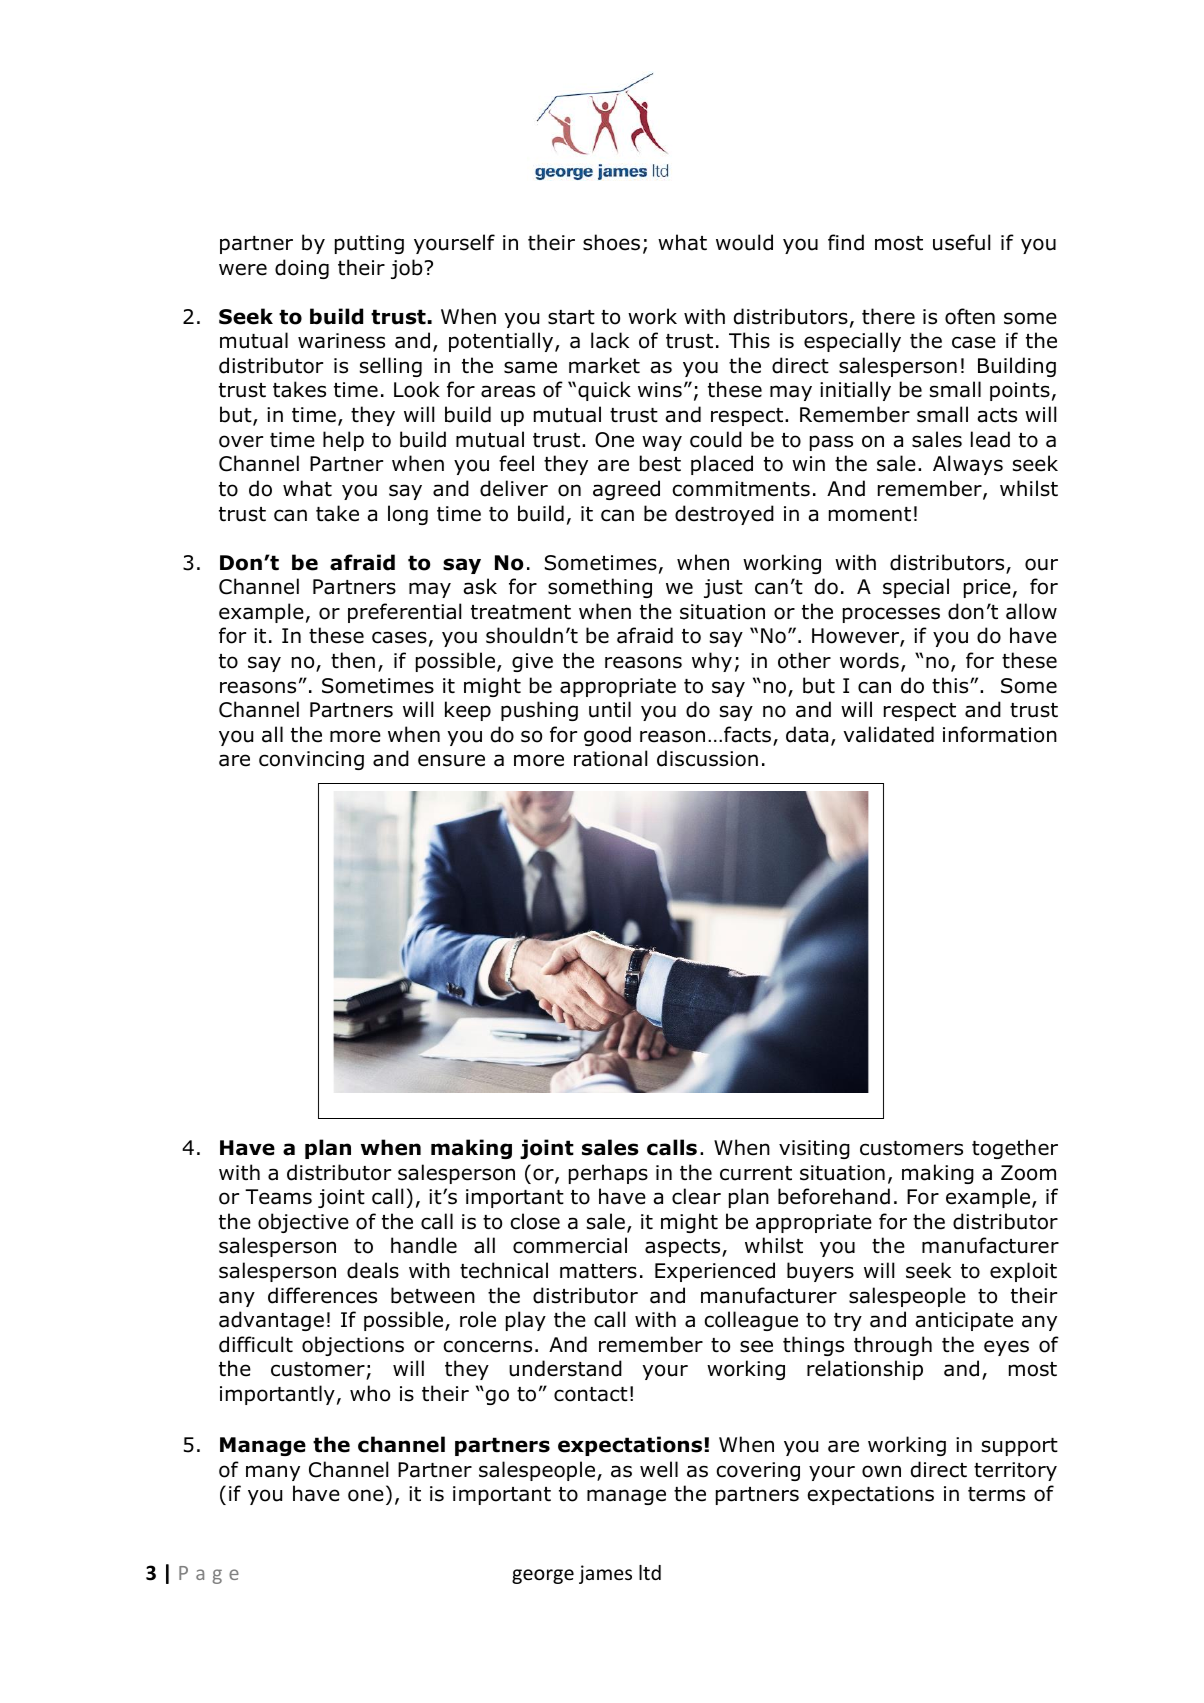 Image resolution: width=1204 pixels, height=1703 pixels. Describe the element at coordinates (611, 242) in the page. I see `shoes` at that location.
